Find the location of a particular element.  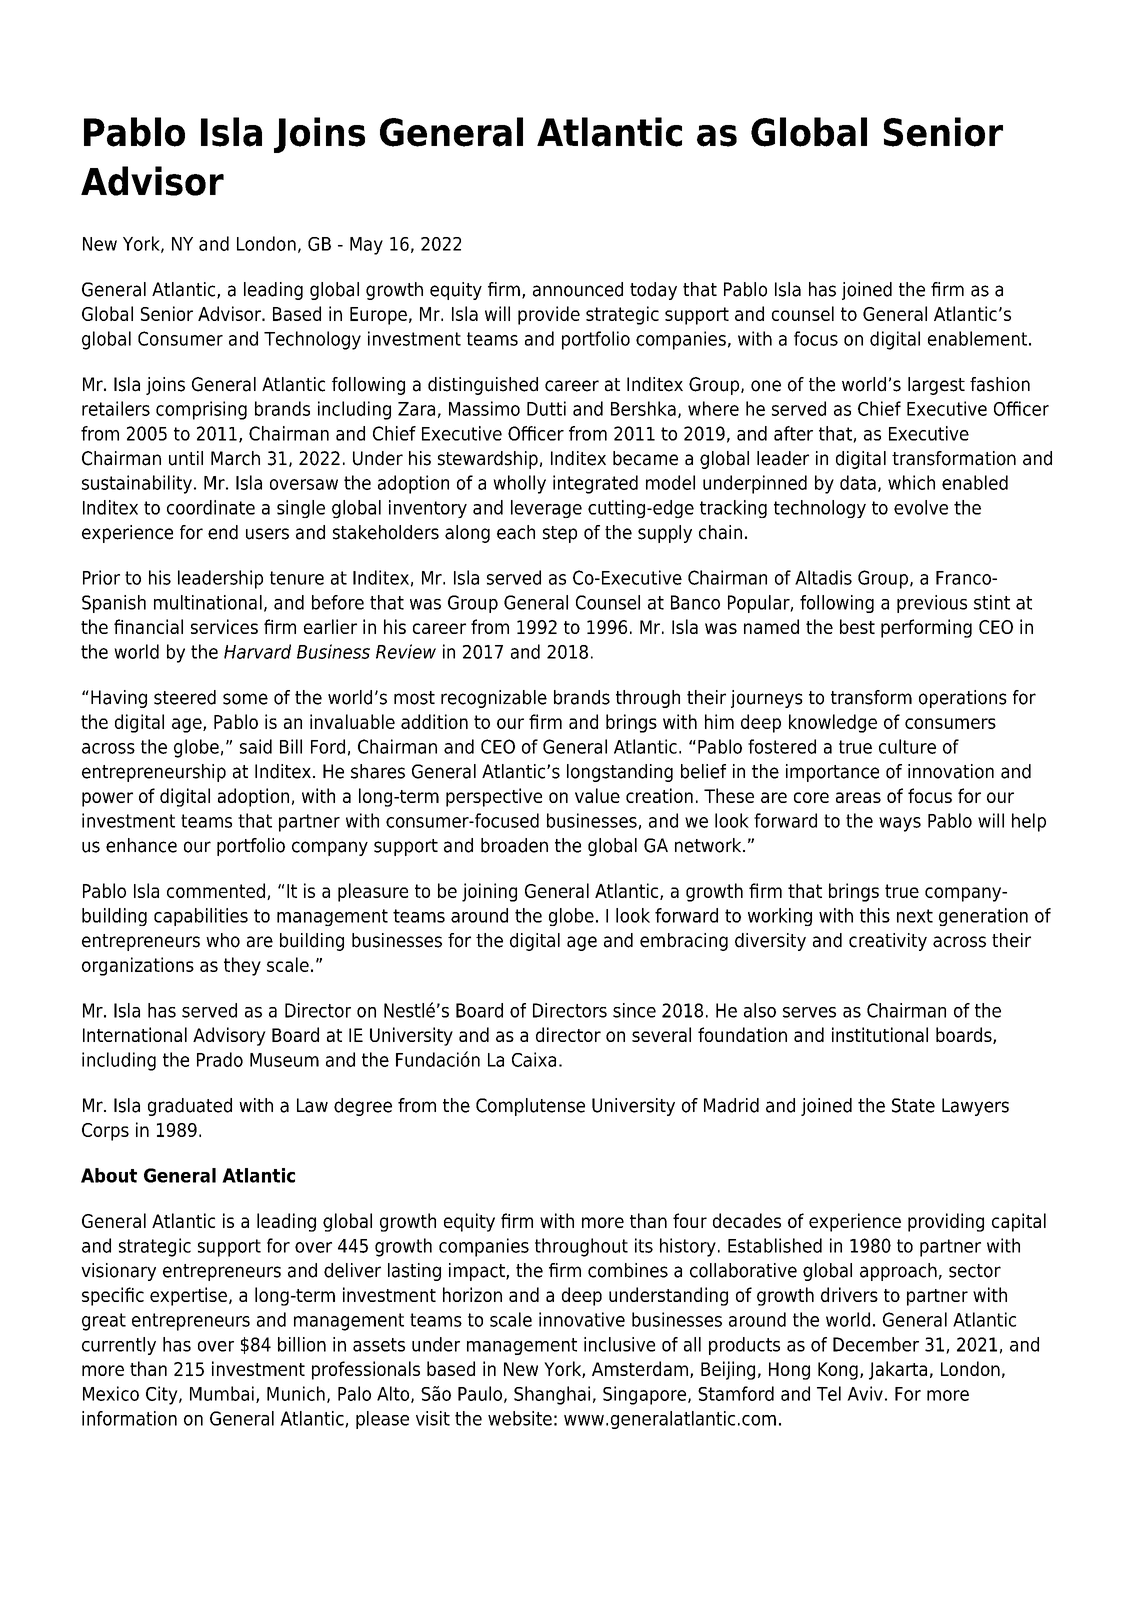

Mumbai is located at coordinates (222, 1393).
